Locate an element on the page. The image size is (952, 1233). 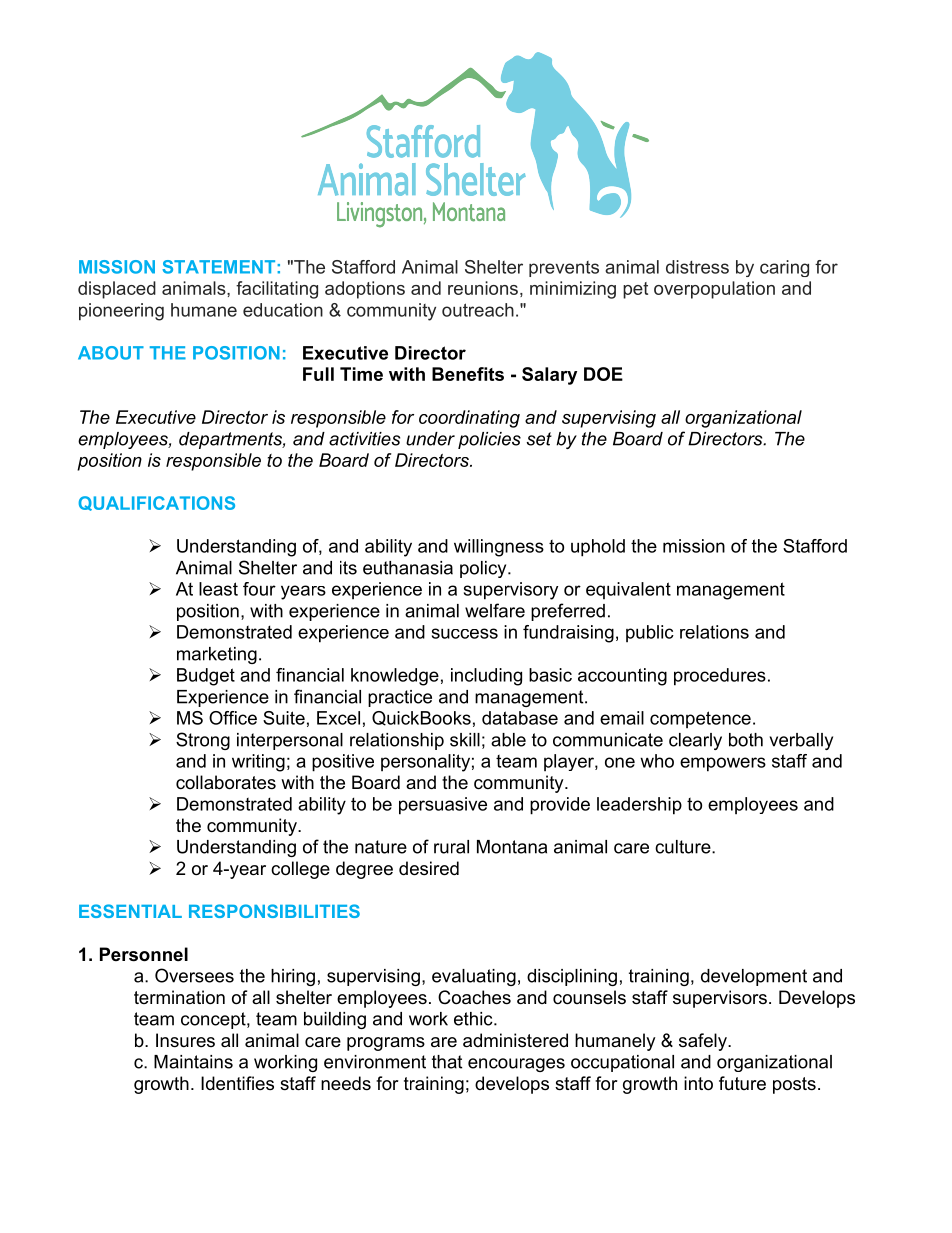
collaborates is located at coordinates (226, 782).
